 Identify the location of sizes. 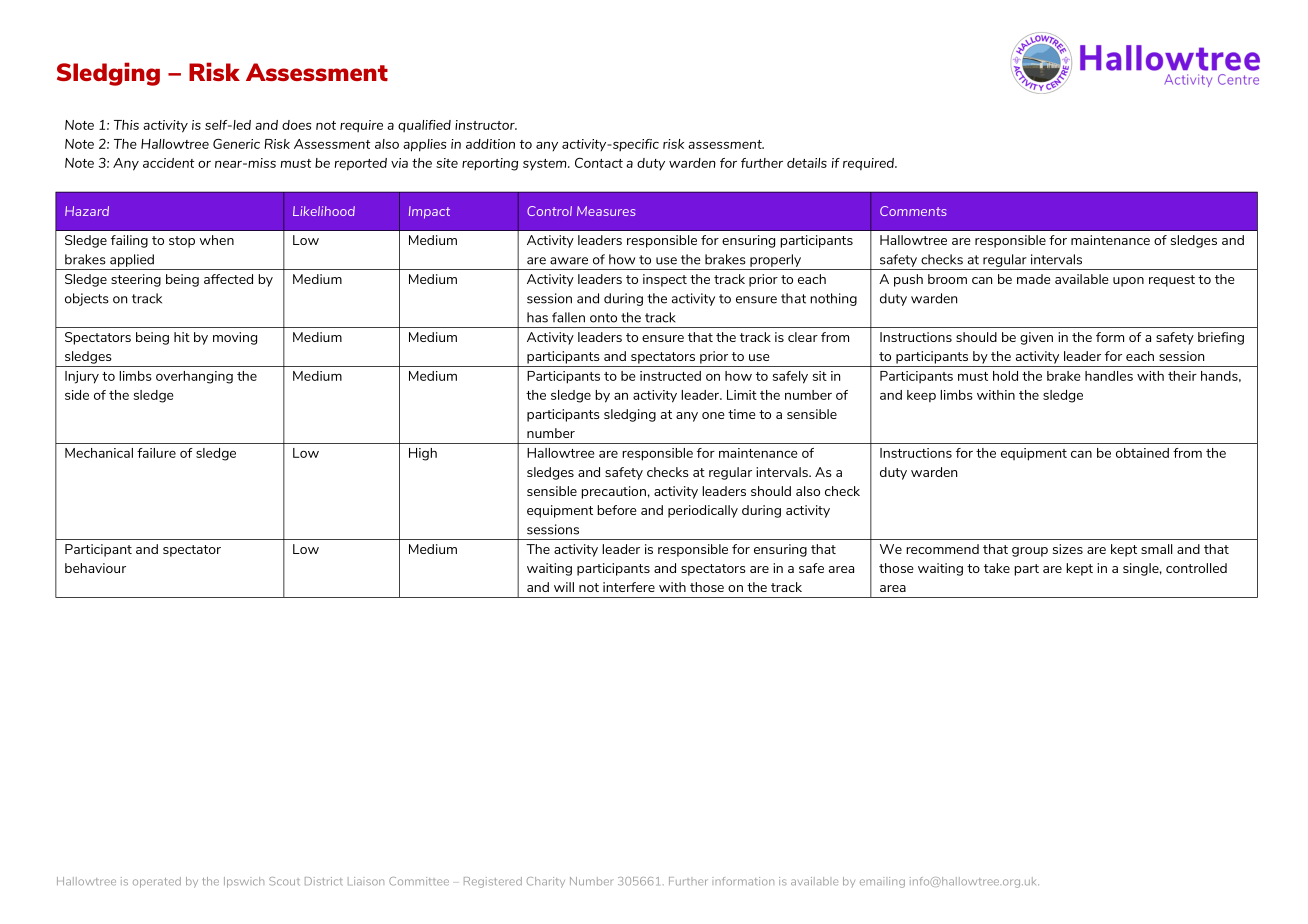
(1068, 549).
